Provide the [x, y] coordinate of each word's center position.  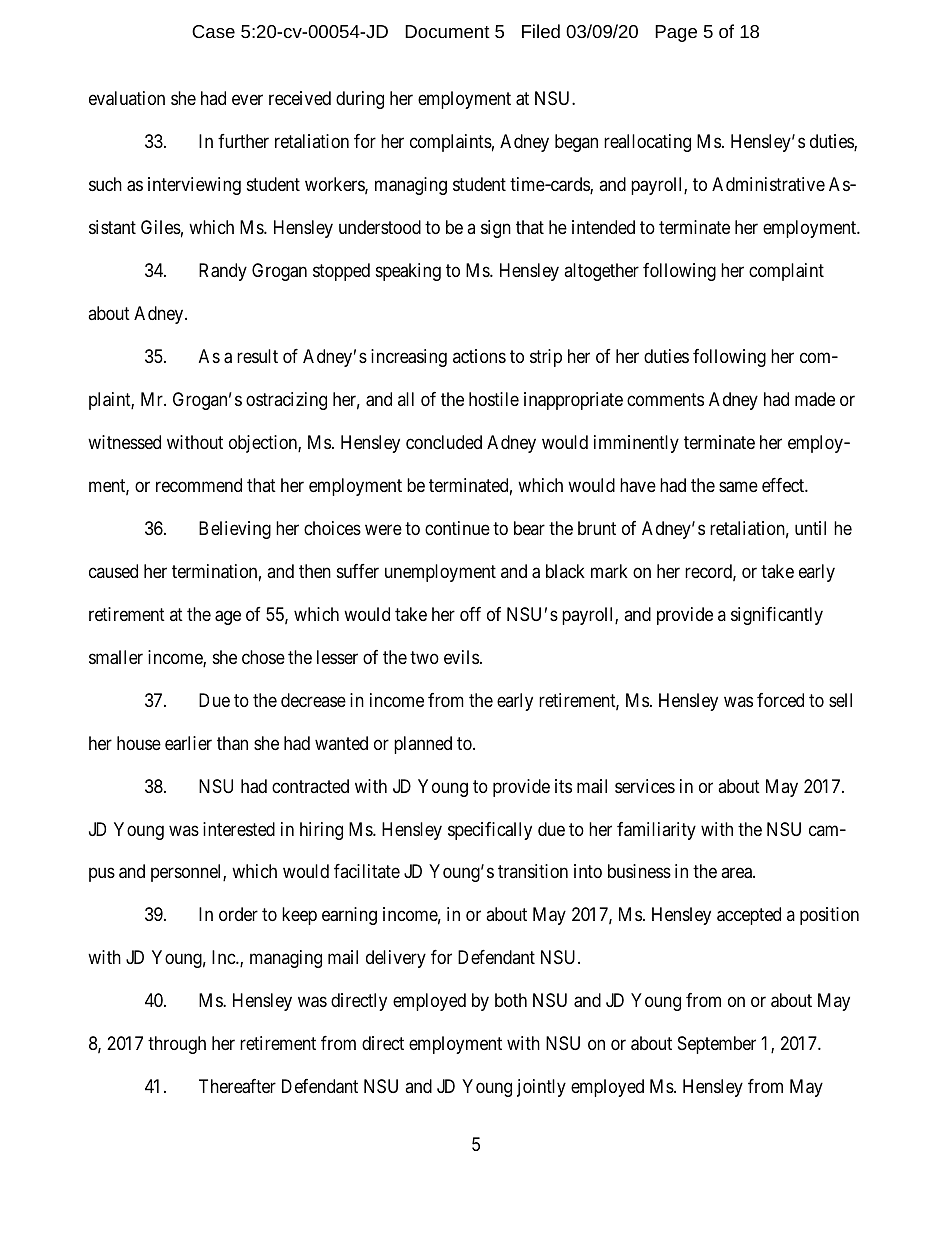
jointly [541, 1088]
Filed [541, 31]
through [177, 1045]
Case [213, 31]
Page [676, 33]
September [717, 1045]
